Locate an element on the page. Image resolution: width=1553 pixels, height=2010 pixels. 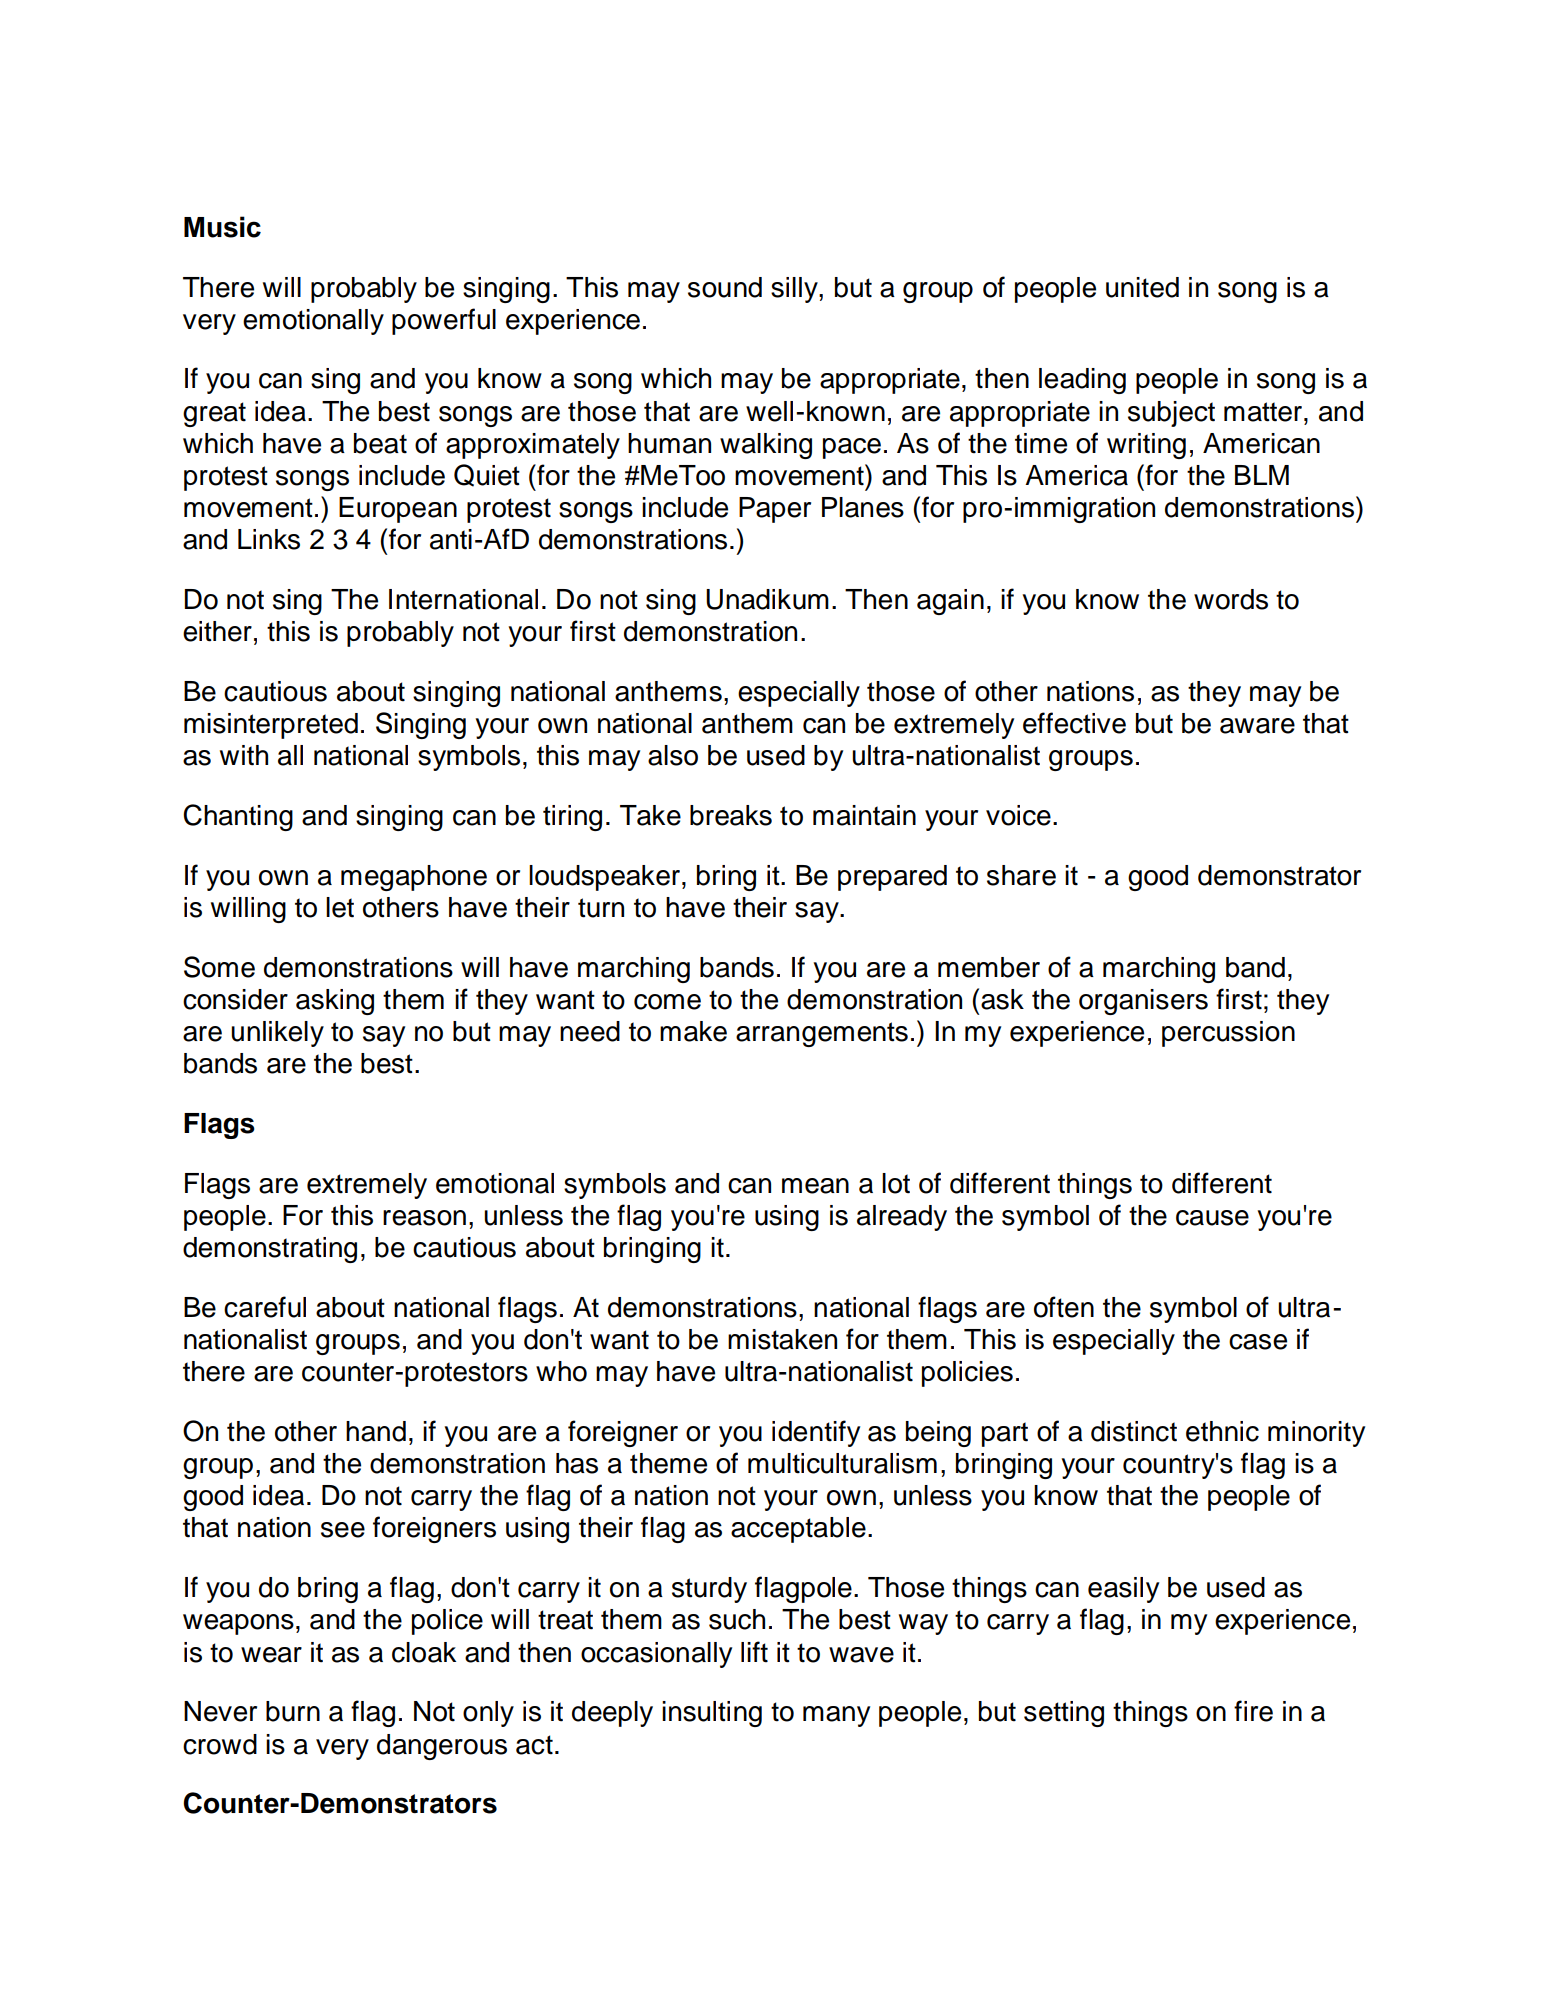
arrangements is located at coordinates (822, 1034).
